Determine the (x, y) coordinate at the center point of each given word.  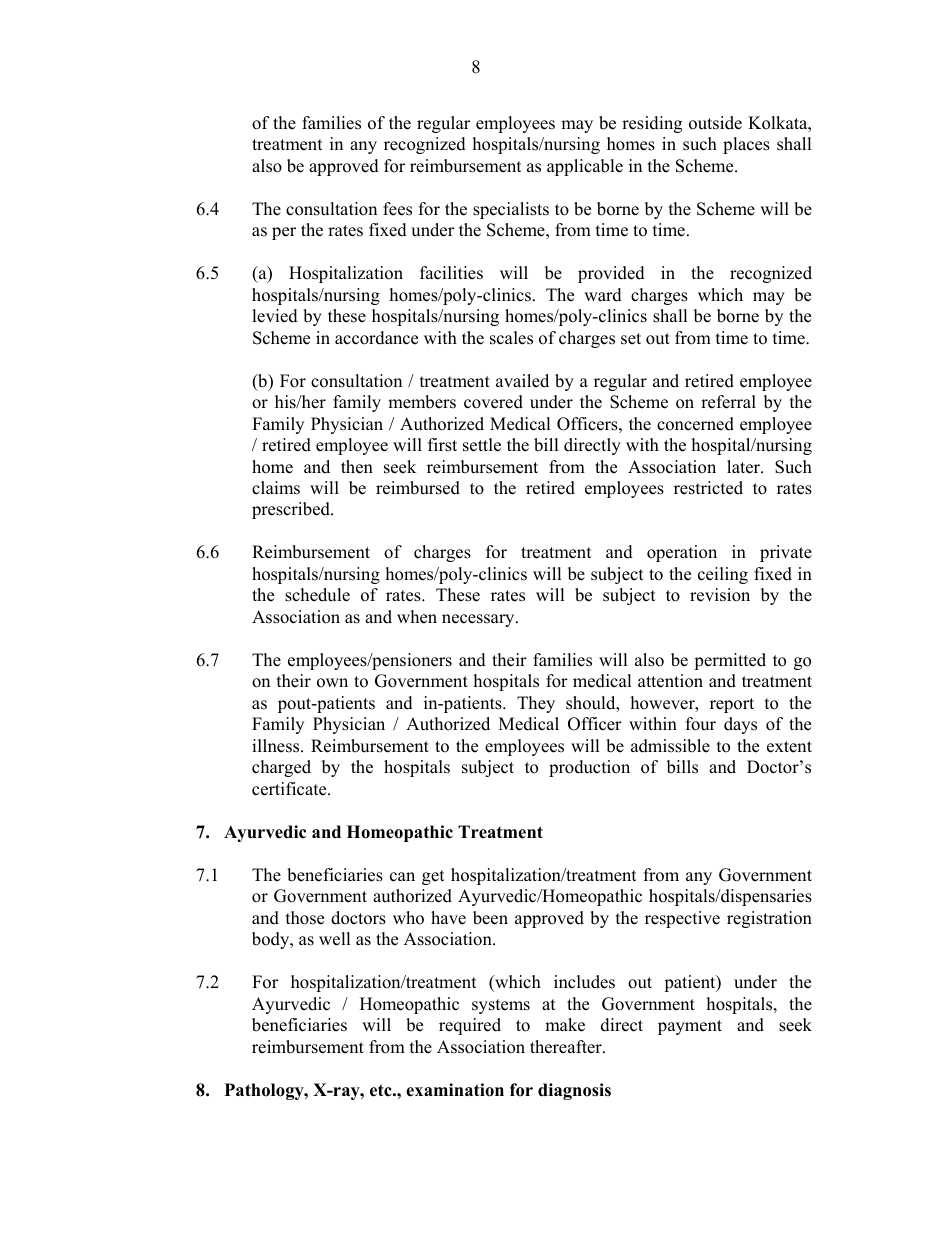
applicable (585, 167)
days (740, 725)
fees (397, 209)
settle (482, 445)
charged (281, 768)
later (744, 467)
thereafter (567, 1047)
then (357, 467)
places (746, 145)
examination (455, 1090)
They (536, 704)
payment (690, 1027)
